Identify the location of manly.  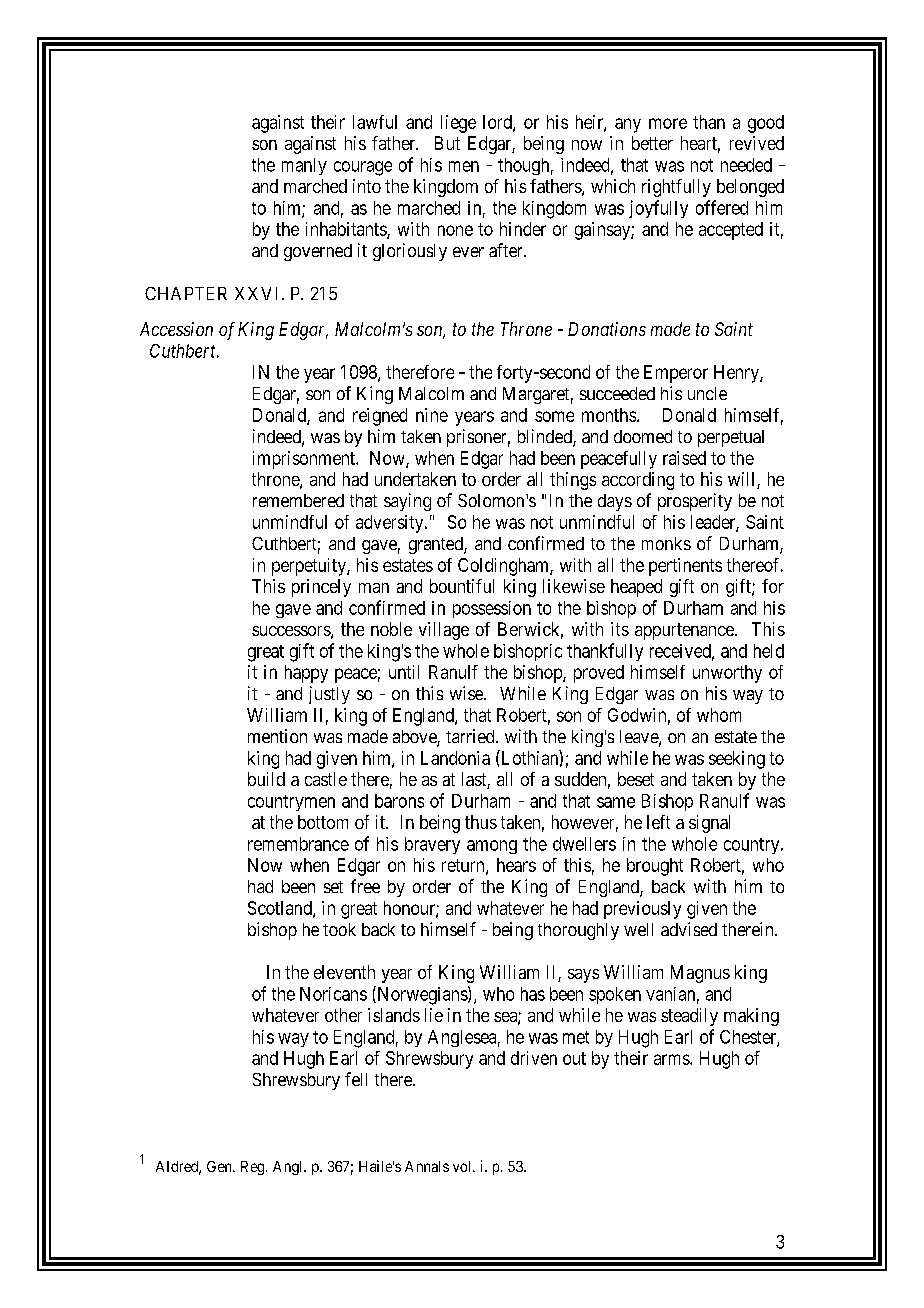
(304, 166).
